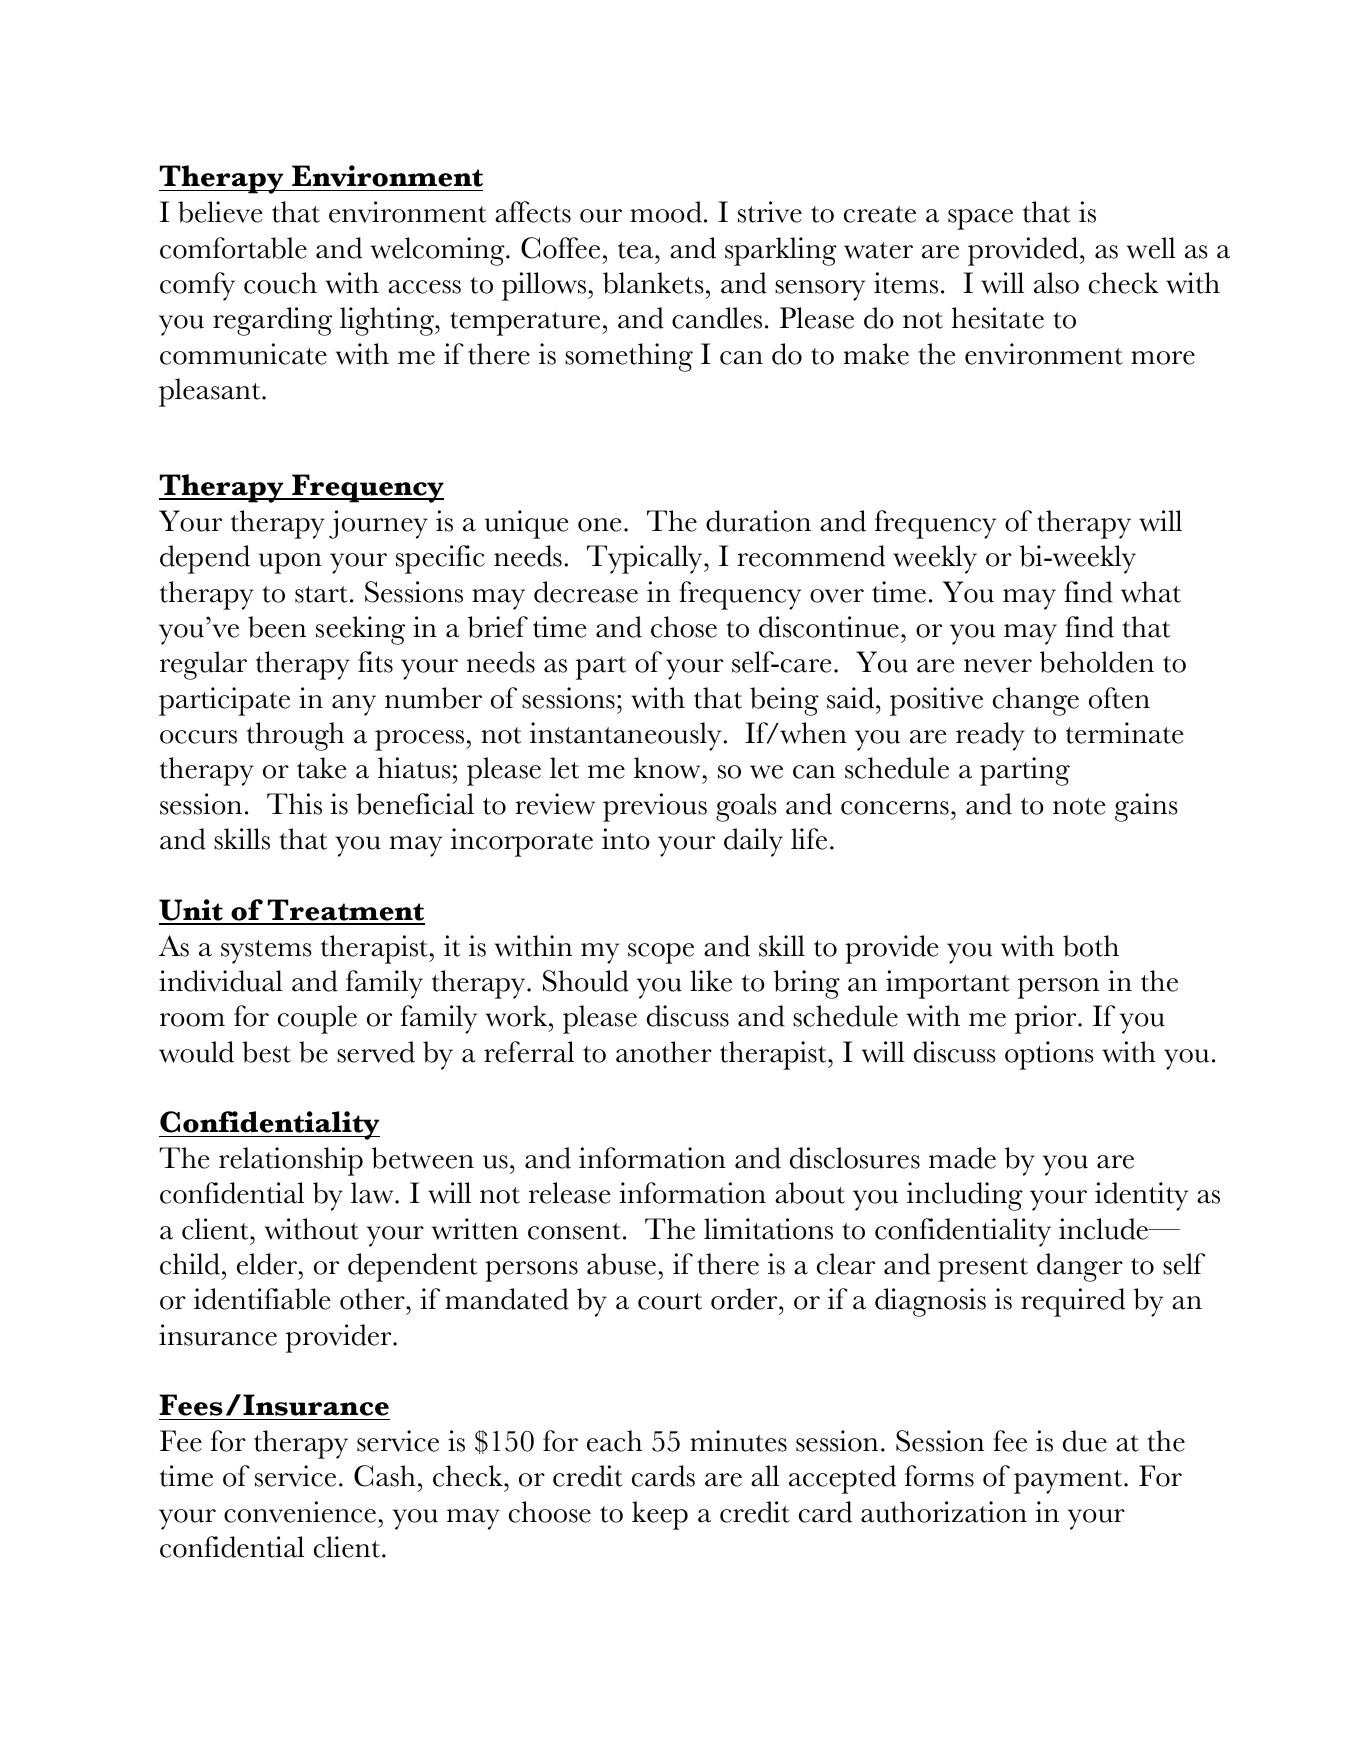 The image size is (1352, 1749). Describe the element at coordinates (1056, 283) in the screenshot. I see `also` at that location.
